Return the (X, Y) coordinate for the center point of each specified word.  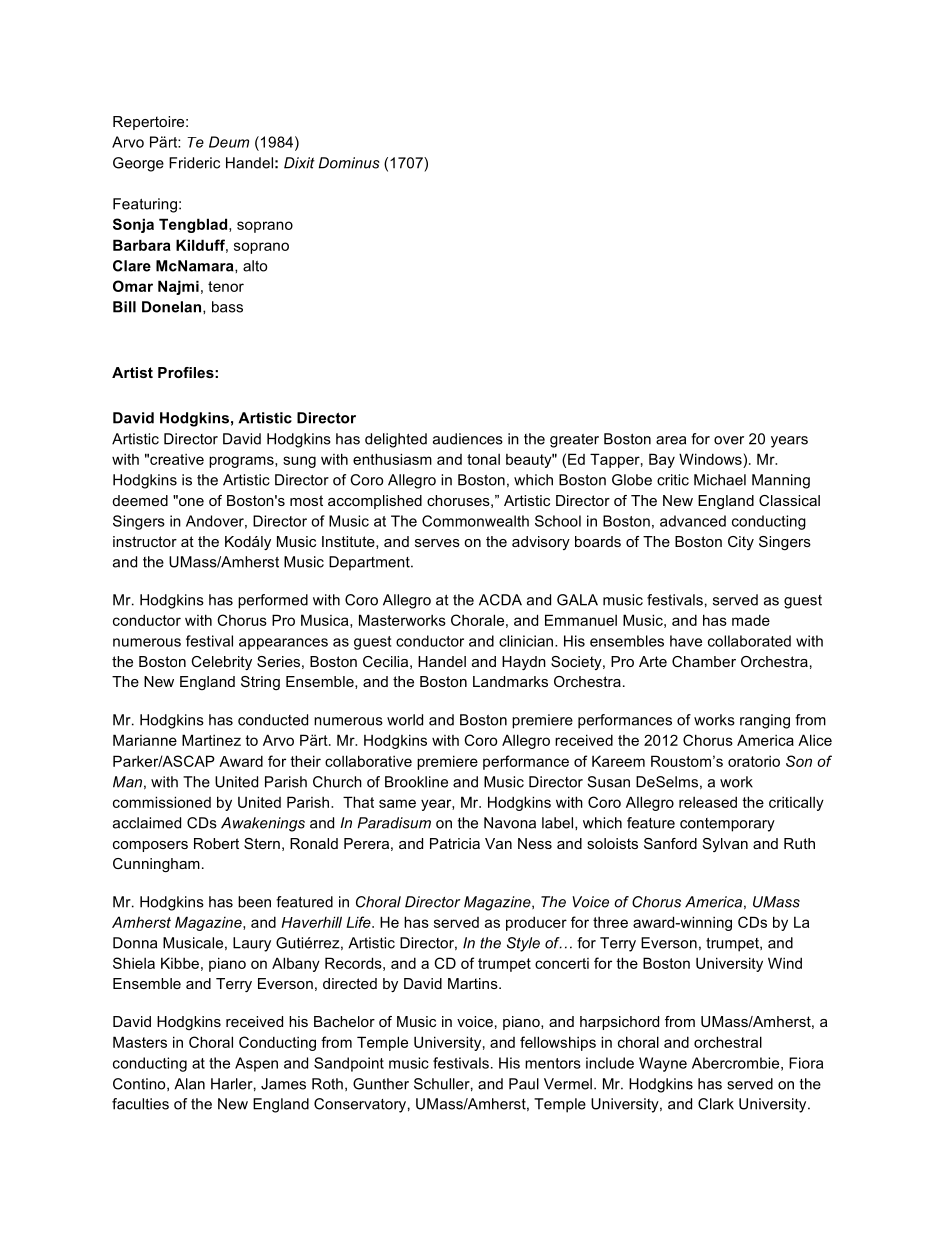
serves (437, 543)
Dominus (349, 163)
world (405, 720)
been (254, 902)
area (671, 440)
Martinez (211, 740)
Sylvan (725, 845)
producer (536, 923)
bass (227, 307)
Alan (189, 1084)
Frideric (194, 163)
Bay (662, 460)
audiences (468, 439)
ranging (765, 721)
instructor (145, 541)
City (741, 543)
